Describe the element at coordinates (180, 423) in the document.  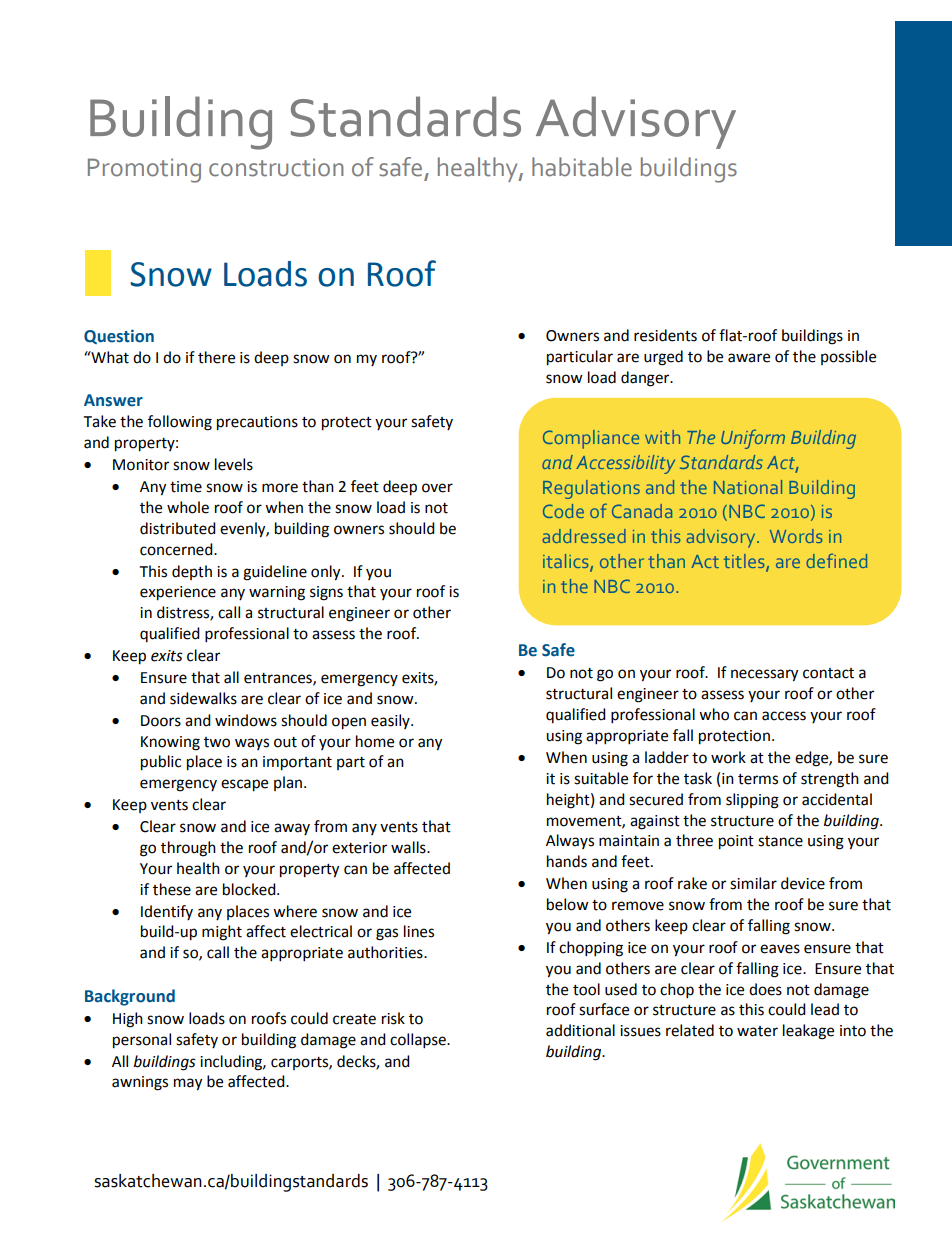
I see `following` at that location.
